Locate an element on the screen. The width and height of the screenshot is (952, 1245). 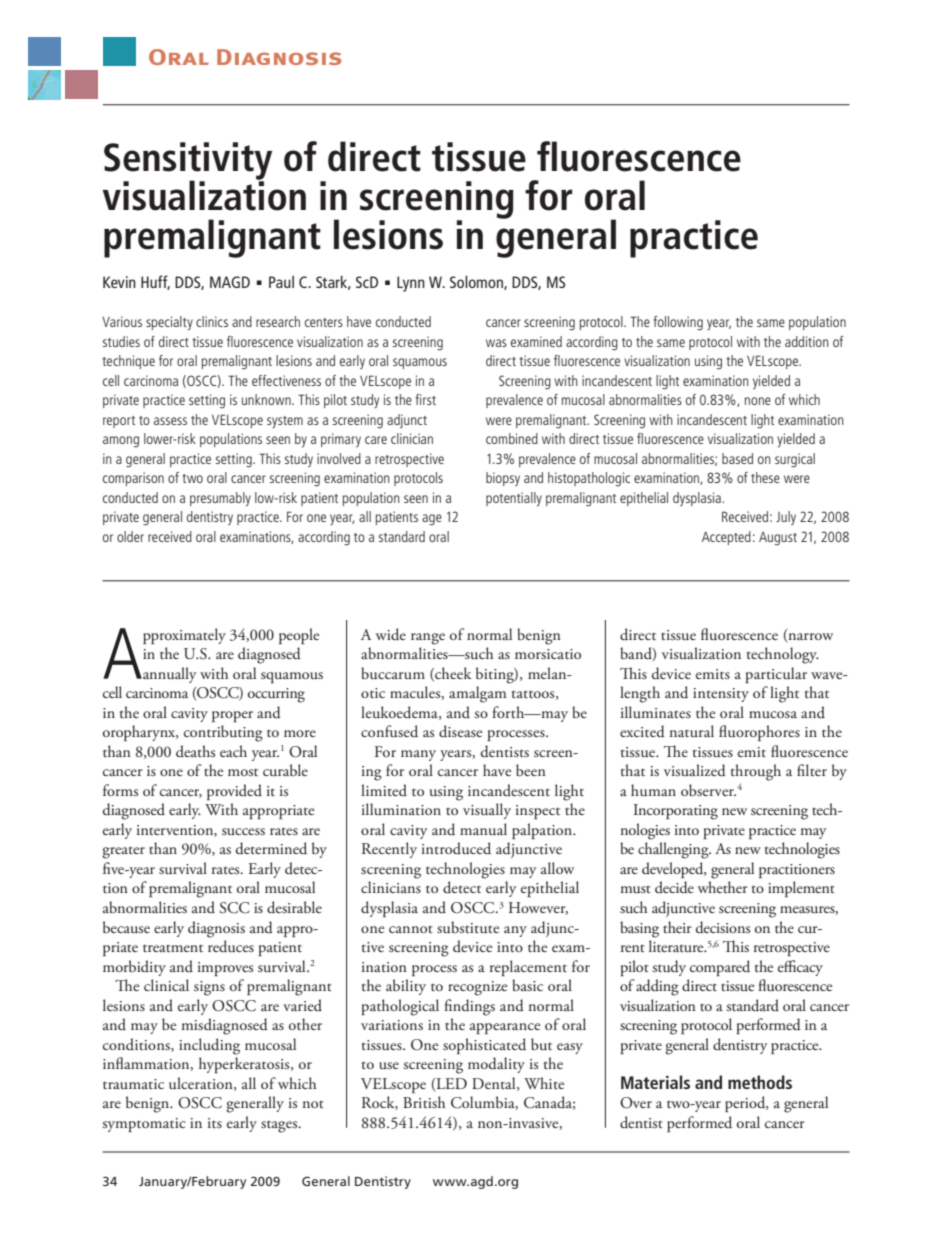
Sensitivity is located at coordinates (188, 162).
